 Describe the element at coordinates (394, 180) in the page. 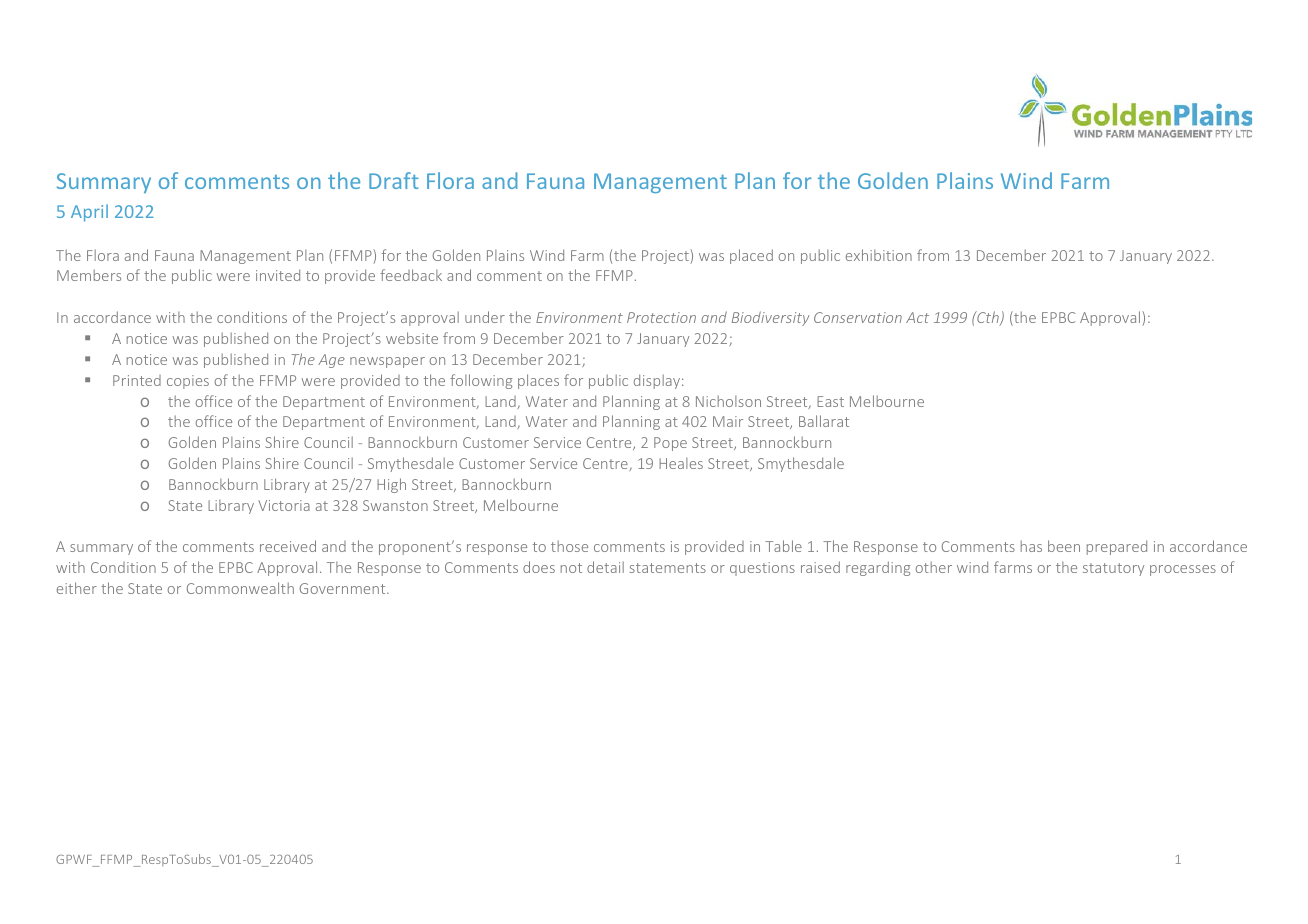

I see `Draft` at that location.
